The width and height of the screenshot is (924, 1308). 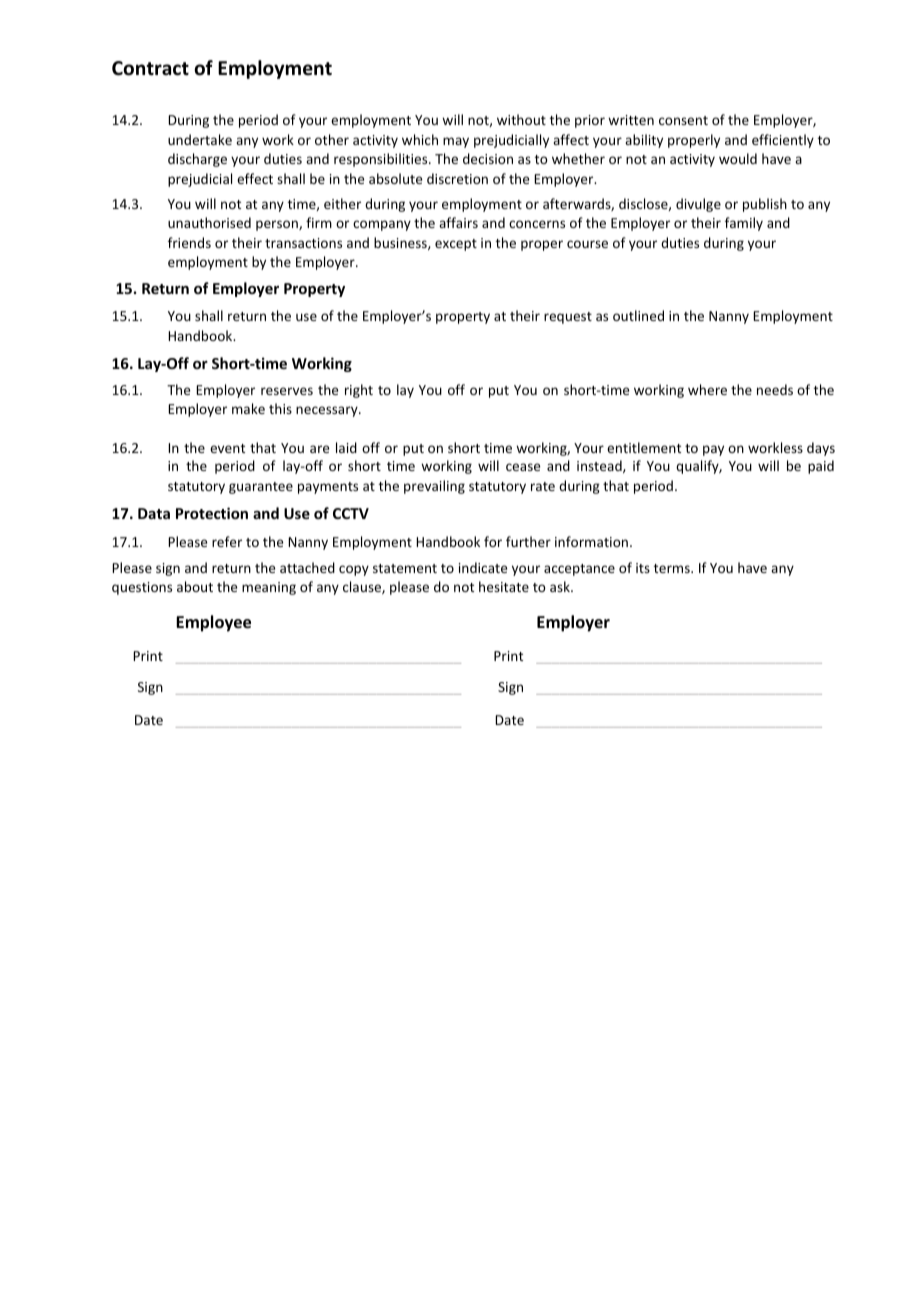 What do you see at coordinates (568, 318) in the screenshot?
I see `request` at bounding box center [568, 318].
